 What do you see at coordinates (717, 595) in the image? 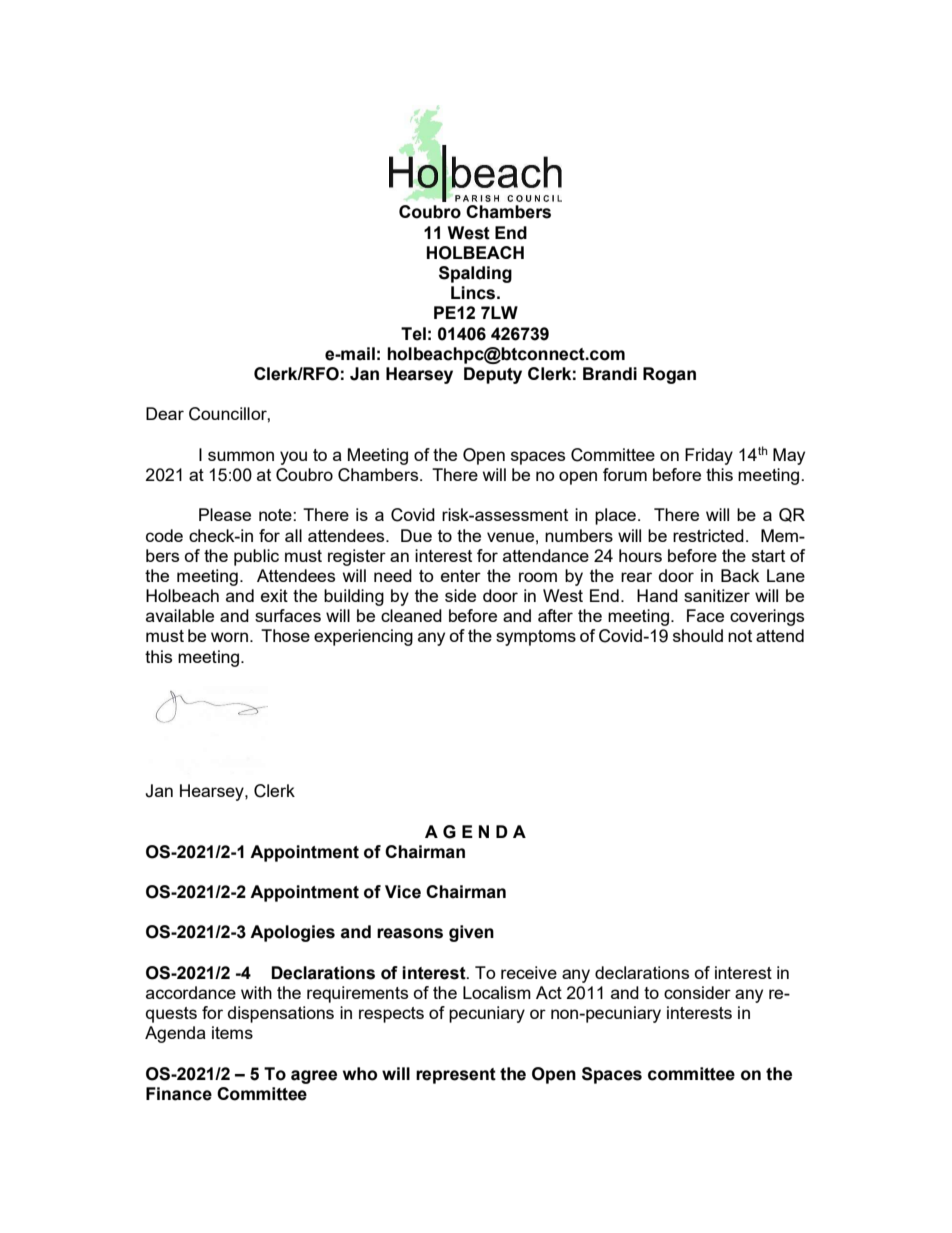
I see `sanitizer` at bounding box center [717, 595].
